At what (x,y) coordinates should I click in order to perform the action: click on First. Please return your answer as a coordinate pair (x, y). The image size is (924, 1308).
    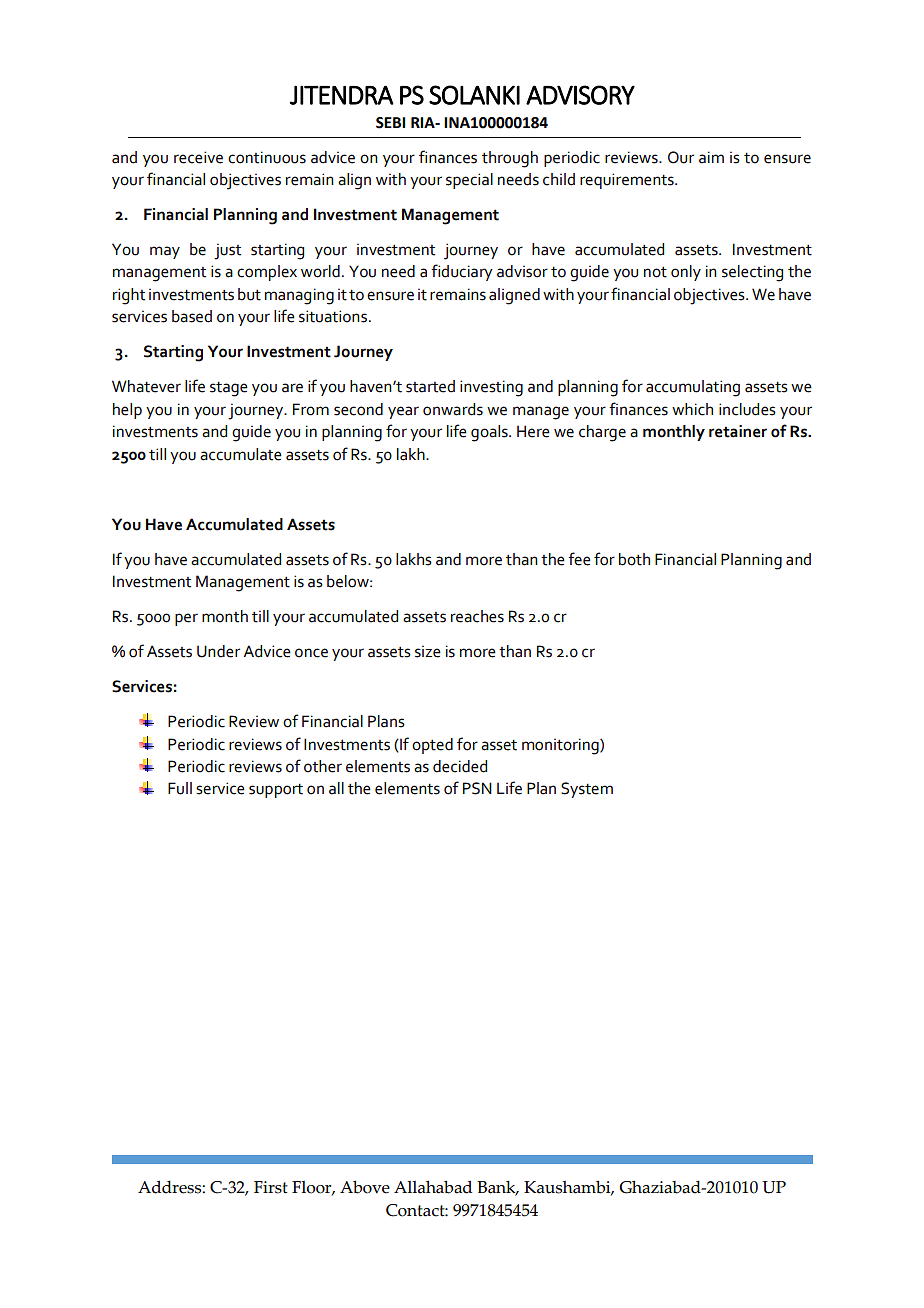
    Looking at the image, I should click on (271, 1187).
